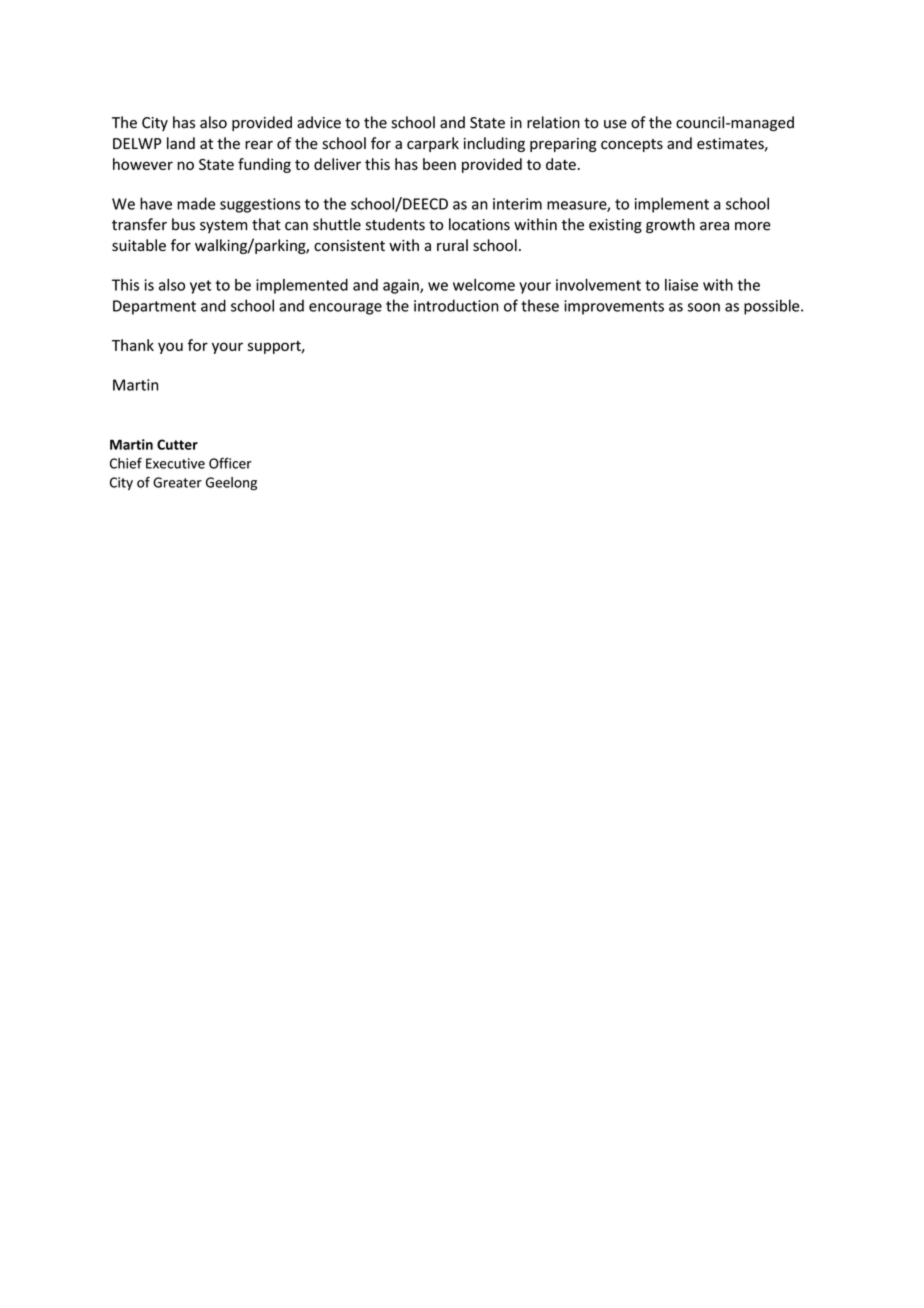 Image resolution: width=924 pixels, height=1308 pixels. What do you see at coordinates (154, 307) in the screenshot?
I see `Department` at bounding box center [154, 307].
